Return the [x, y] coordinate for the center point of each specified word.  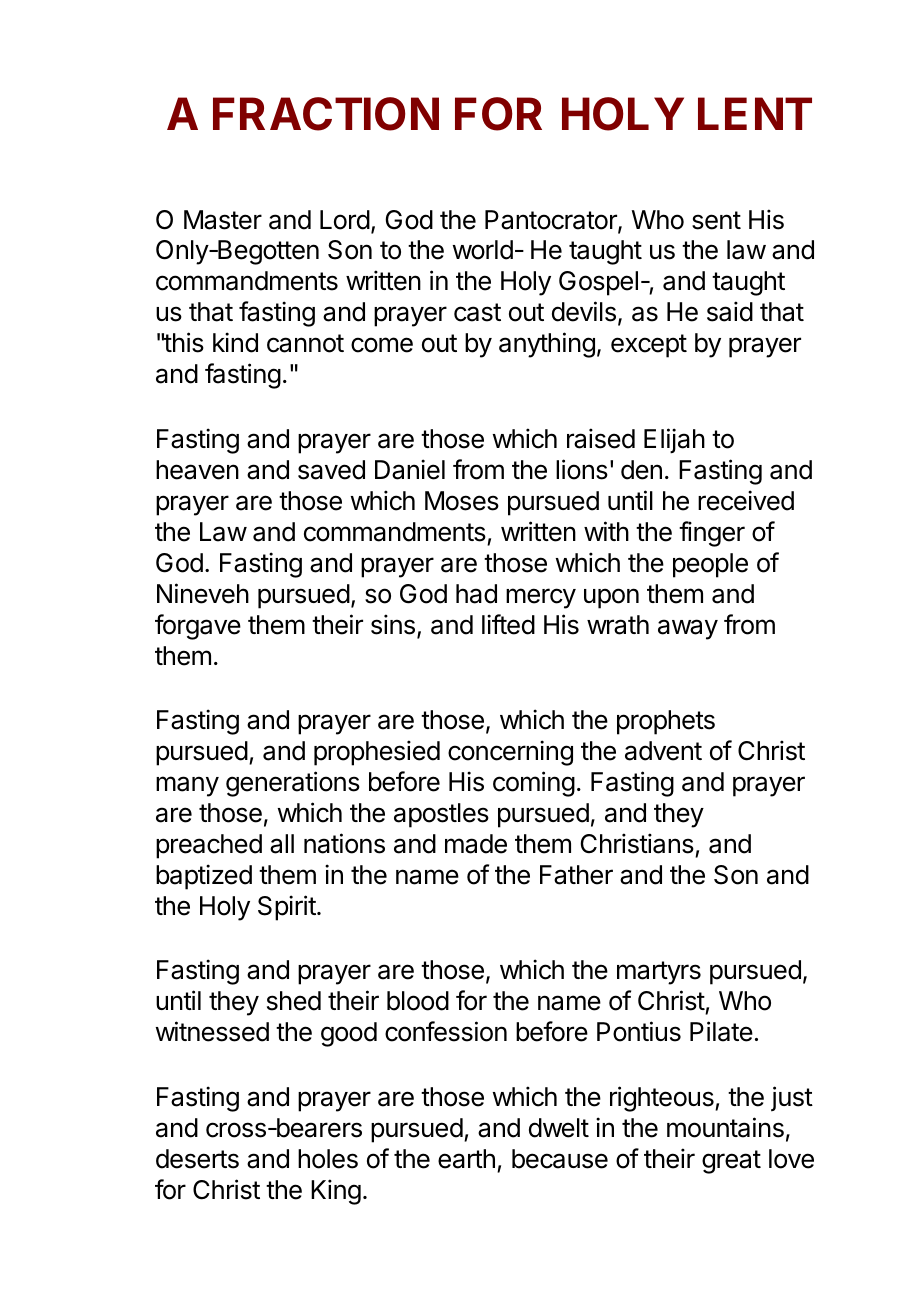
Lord [345, 220]
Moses [462, 501]
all [282, 844]
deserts [197, 1159]
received [746, 500]
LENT [755, 113]
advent [663, 751]
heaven [197, 470]
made [476, 844]
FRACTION [326, 114]
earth [466, 1159]
